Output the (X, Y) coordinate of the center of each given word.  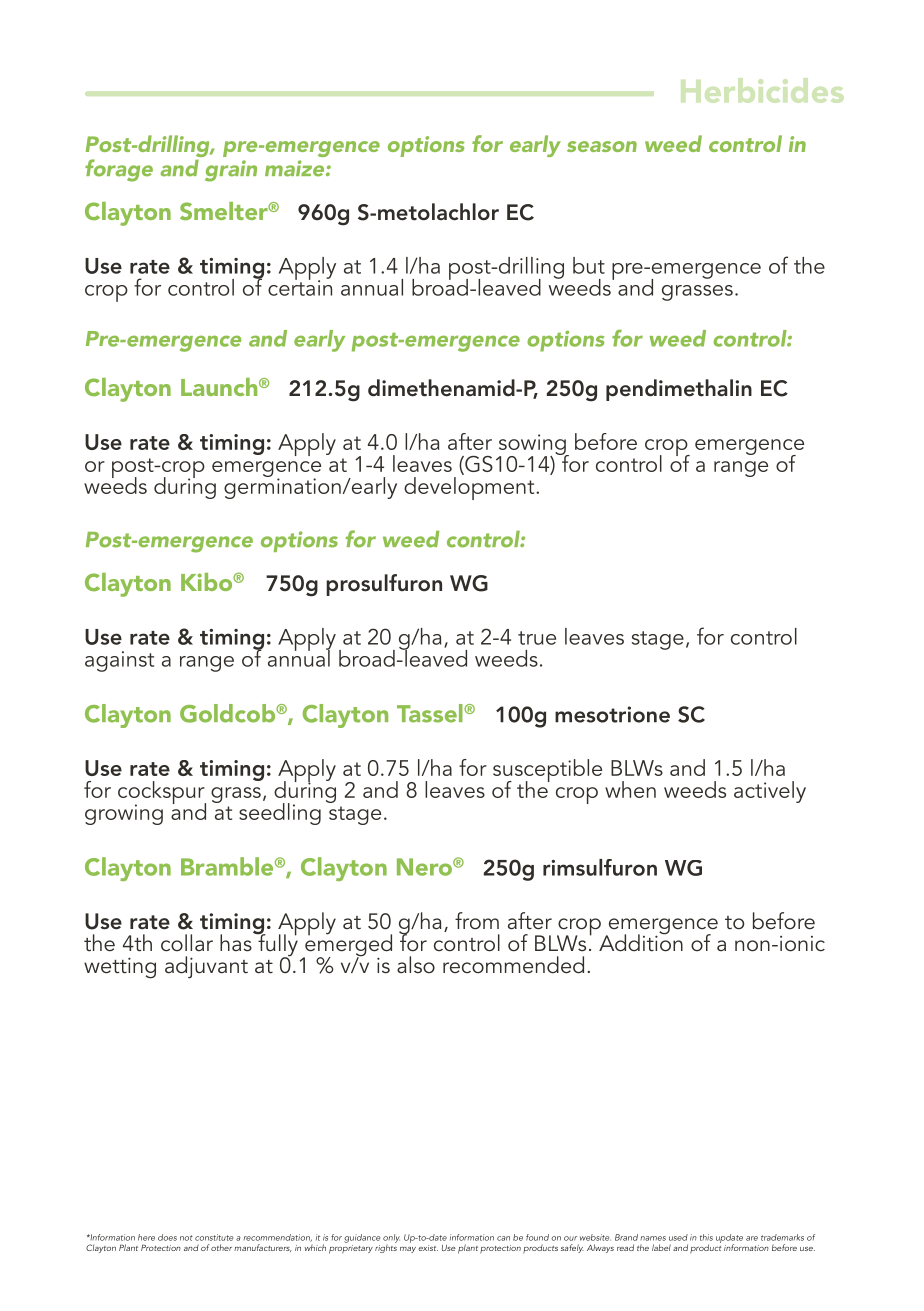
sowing (533, 445)
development (470, 488)
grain (231, 171)
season (602, 146)
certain (300, 287)
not (186, 1238)
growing (124, 814)
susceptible (547, 772)
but (589, 265)
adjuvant (206, 967)
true (537, 638)
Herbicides (762, 90)
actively (770, 792)
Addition (641, 942)
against (119, 661)
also (416, 964)
